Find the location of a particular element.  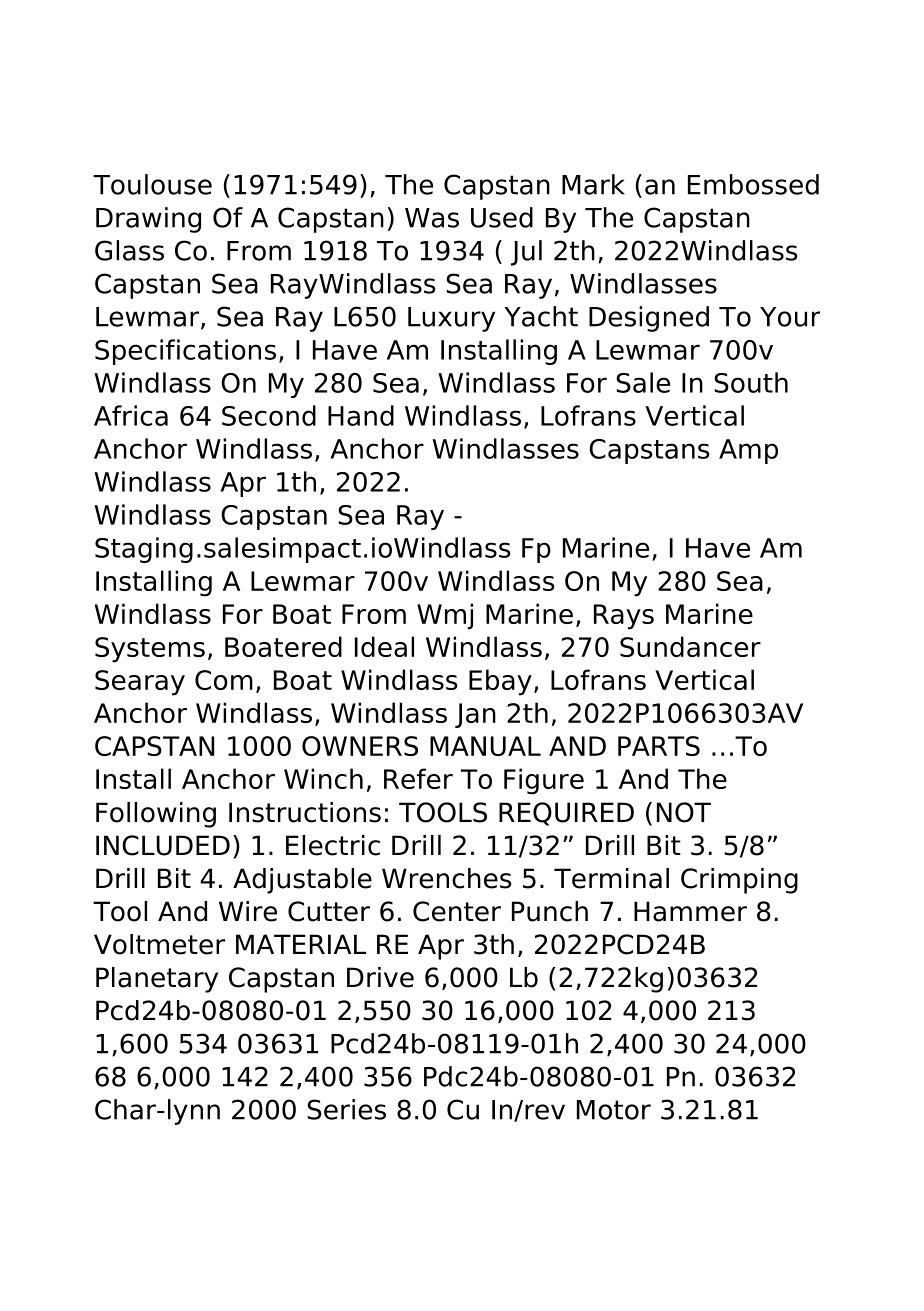

Ideal is located at coordinates (384, 646).
